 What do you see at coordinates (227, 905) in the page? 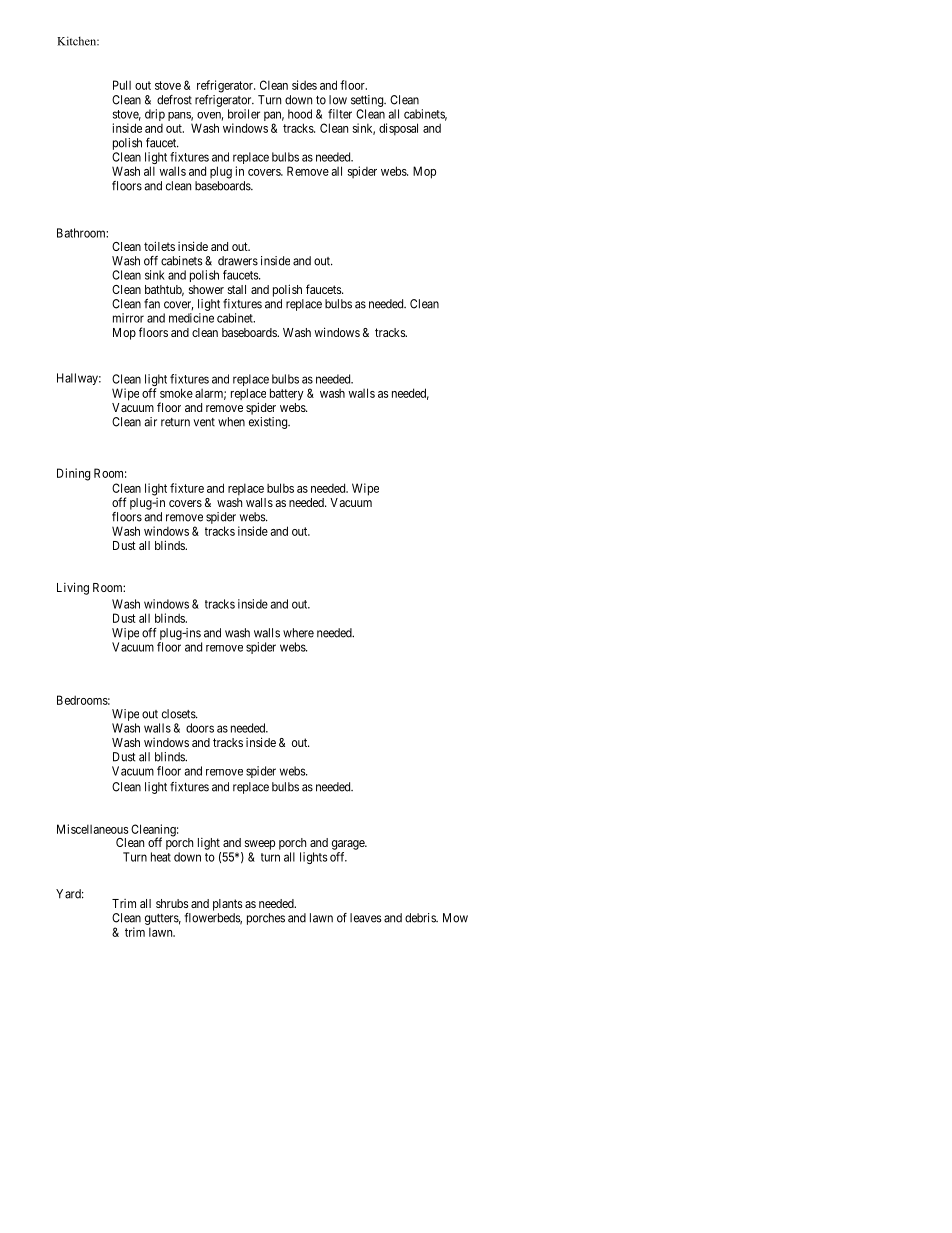
I see `plants` at bounding box center [227, 905].
